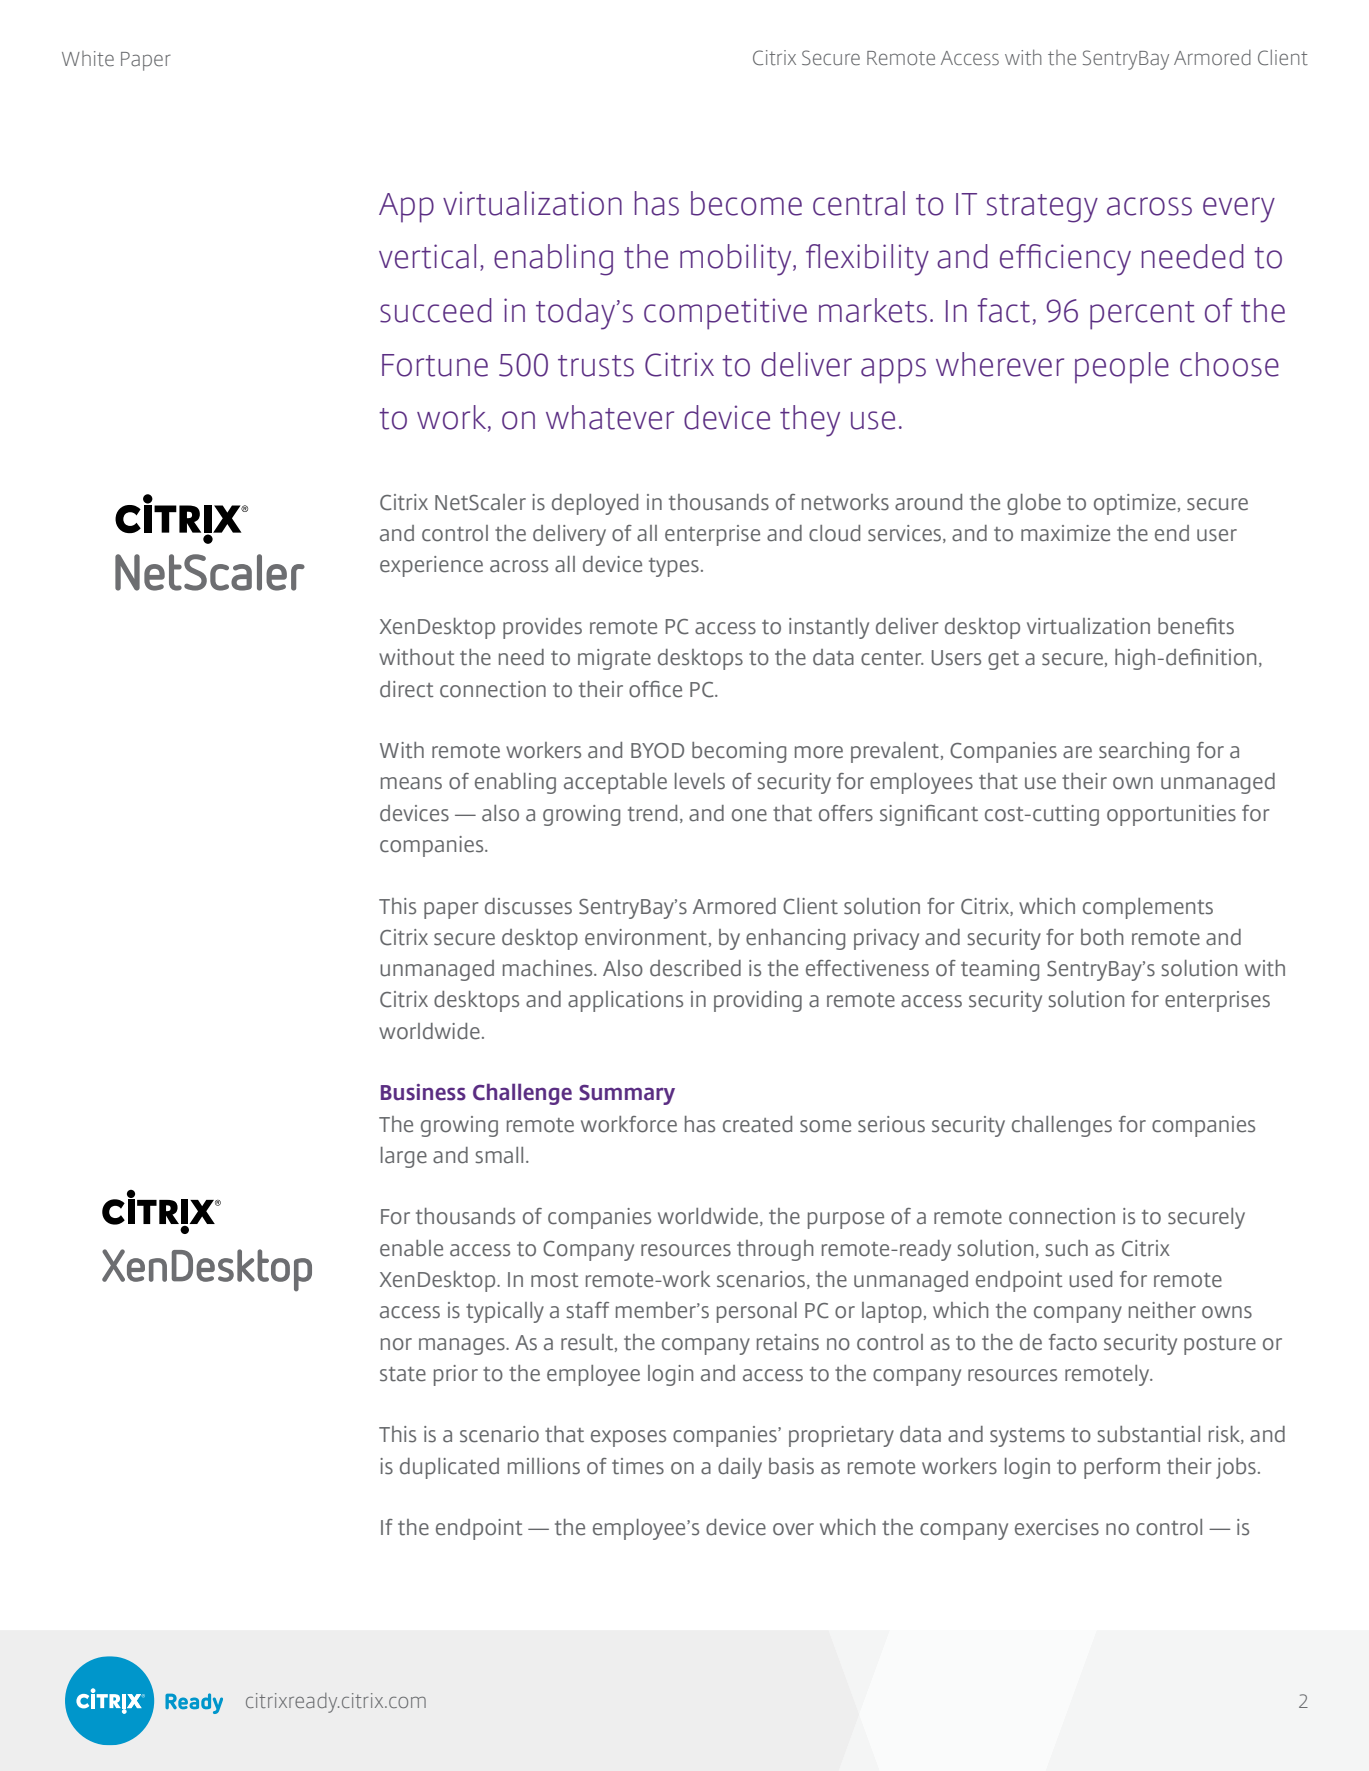 The image size is (1369, 1771). Describe the element at coordinates (652, 813) in the image. I see `trend` at that location.
